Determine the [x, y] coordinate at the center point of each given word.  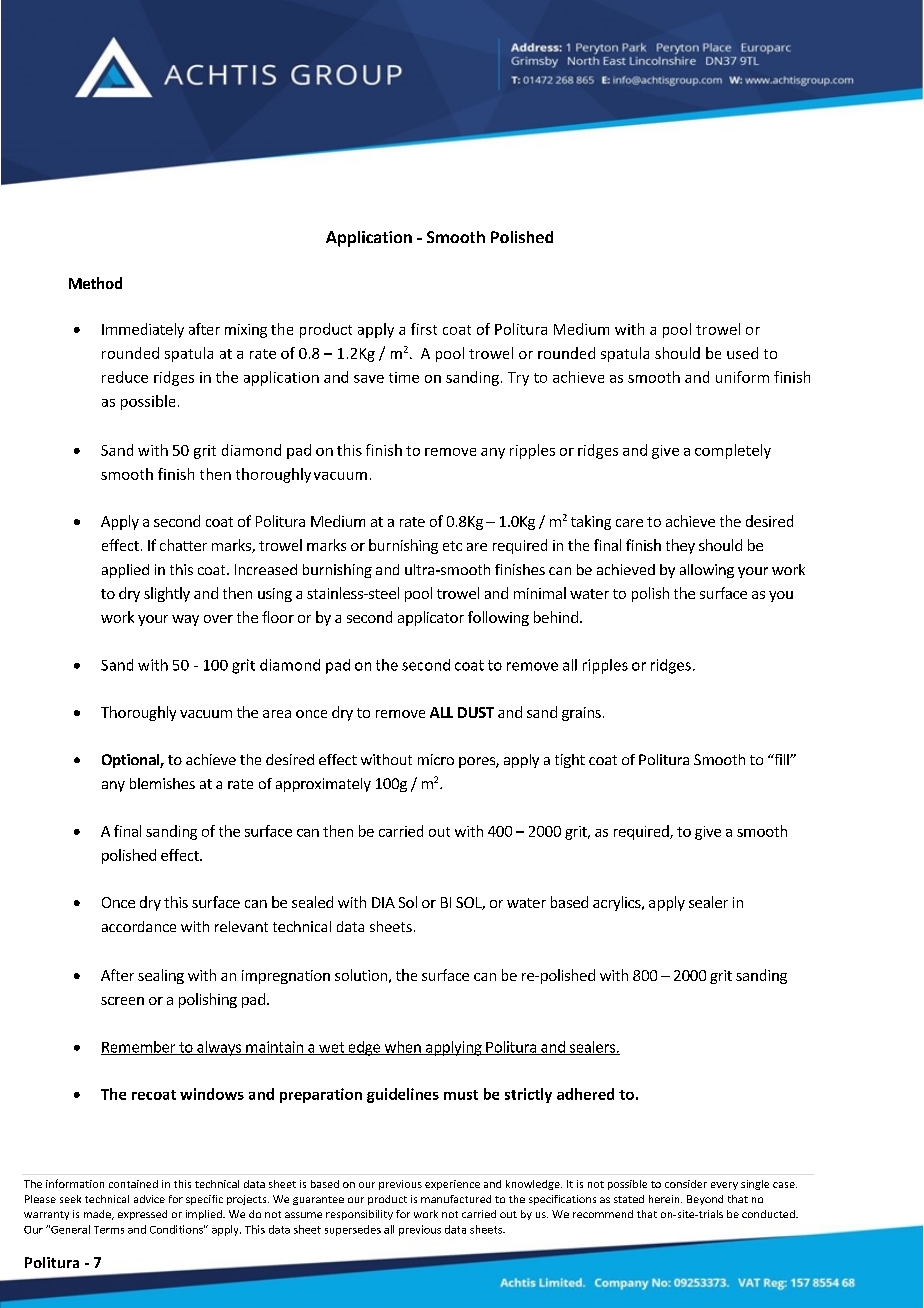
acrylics [618, 903]
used [742, 353]
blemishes [162, 783]
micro [436, 759]
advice [149, 1199]
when [402, 1048]
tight [570, 761]
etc [452, 546]
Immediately [143, 330]
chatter [183, 545]
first [424, 329]
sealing [161, 976]
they [680, 546]
